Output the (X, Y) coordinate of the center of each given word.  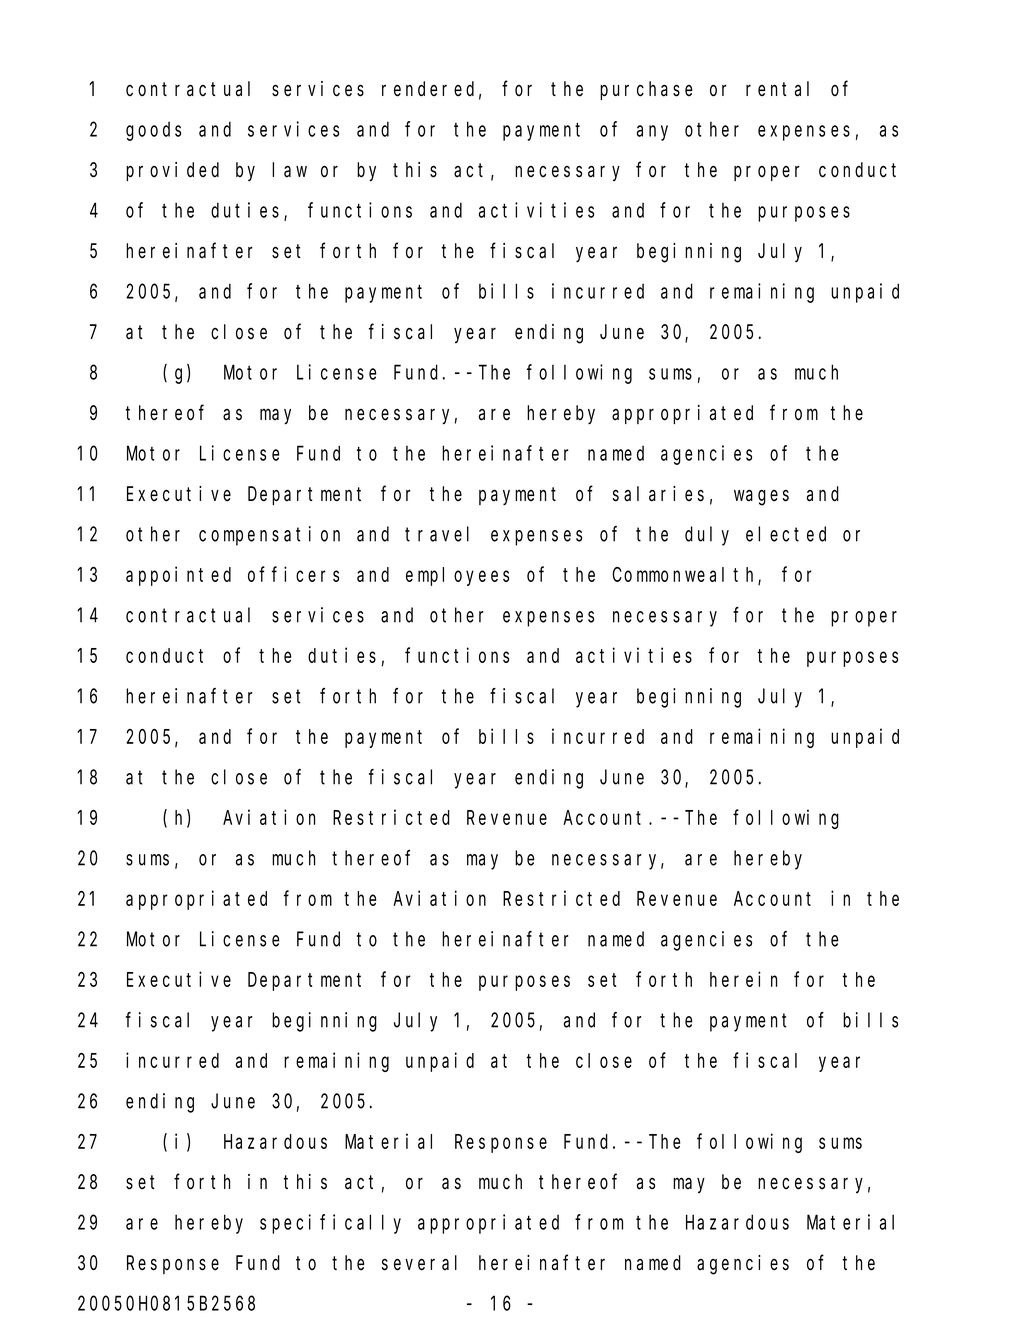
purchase (646, 90)
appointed (178, 576)
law (289, 170)
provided (172, 171)
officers (293, 574)
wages (761, 498)
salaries (658, 494)
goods (153, 131)
